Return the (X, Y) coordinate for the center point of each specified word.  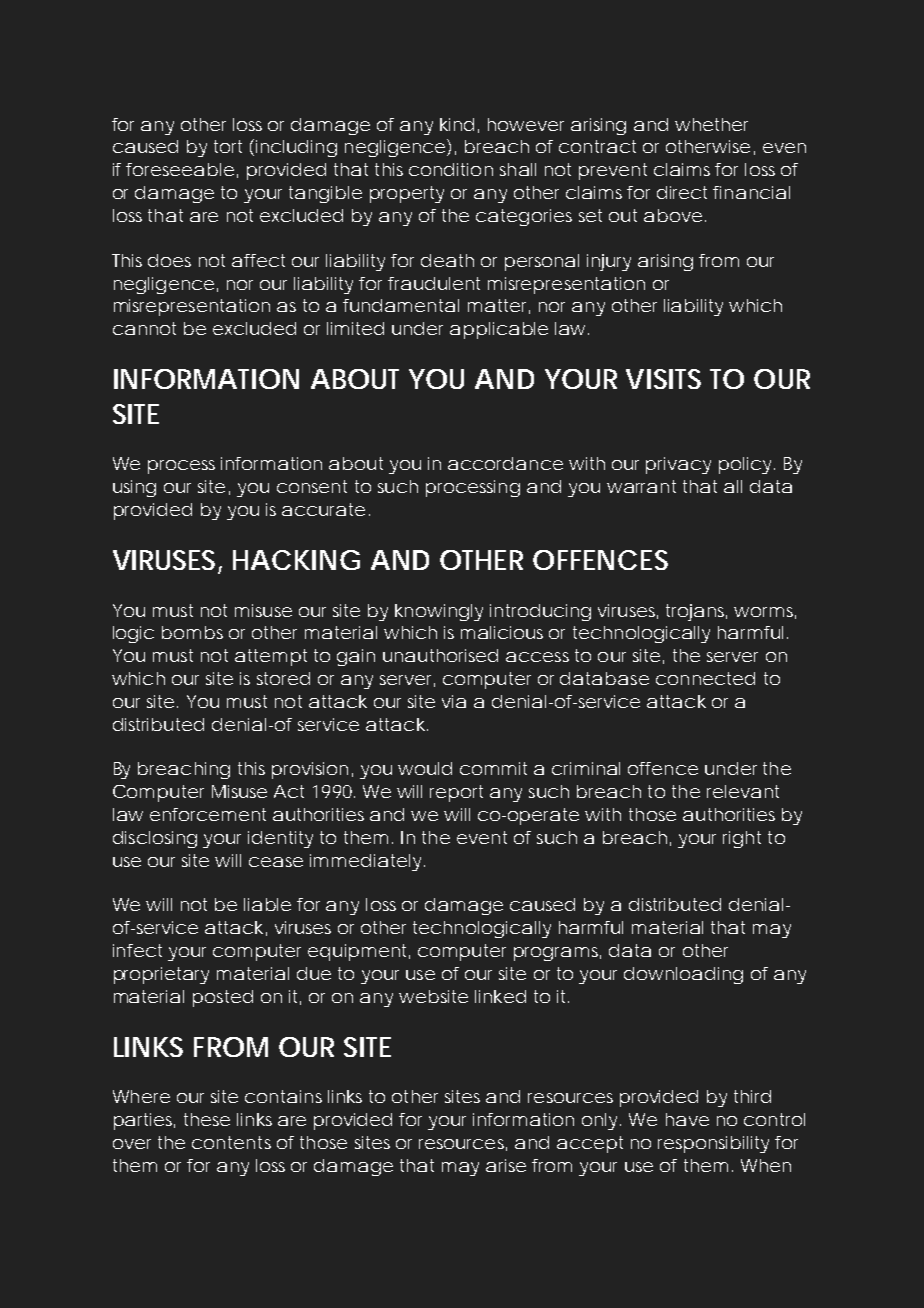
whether (711, 124)
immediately (365, 862)
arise (506, 1165)
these (207, 1119)
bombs (192, 632)
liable (267, 904)
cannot (144, 328)
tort (228, 146)
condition (451, 169)
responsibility (713, 1144)
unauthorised (440, 655)
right (742, 839)
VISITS (663, 379)
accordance (505, 463)
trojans (696, 612)
